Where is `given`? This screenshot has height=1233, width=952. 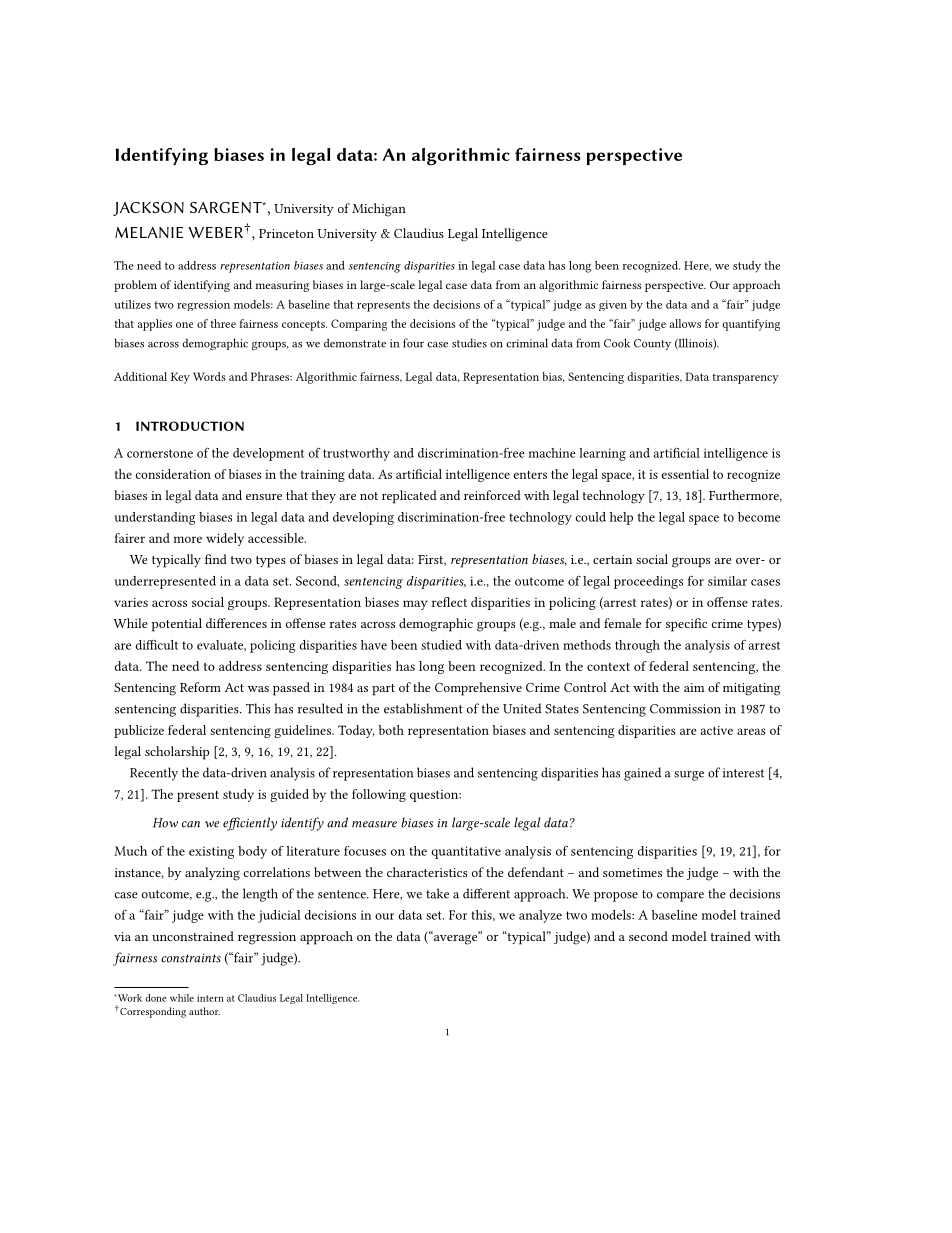
given is located at coordinates (613, 305).
